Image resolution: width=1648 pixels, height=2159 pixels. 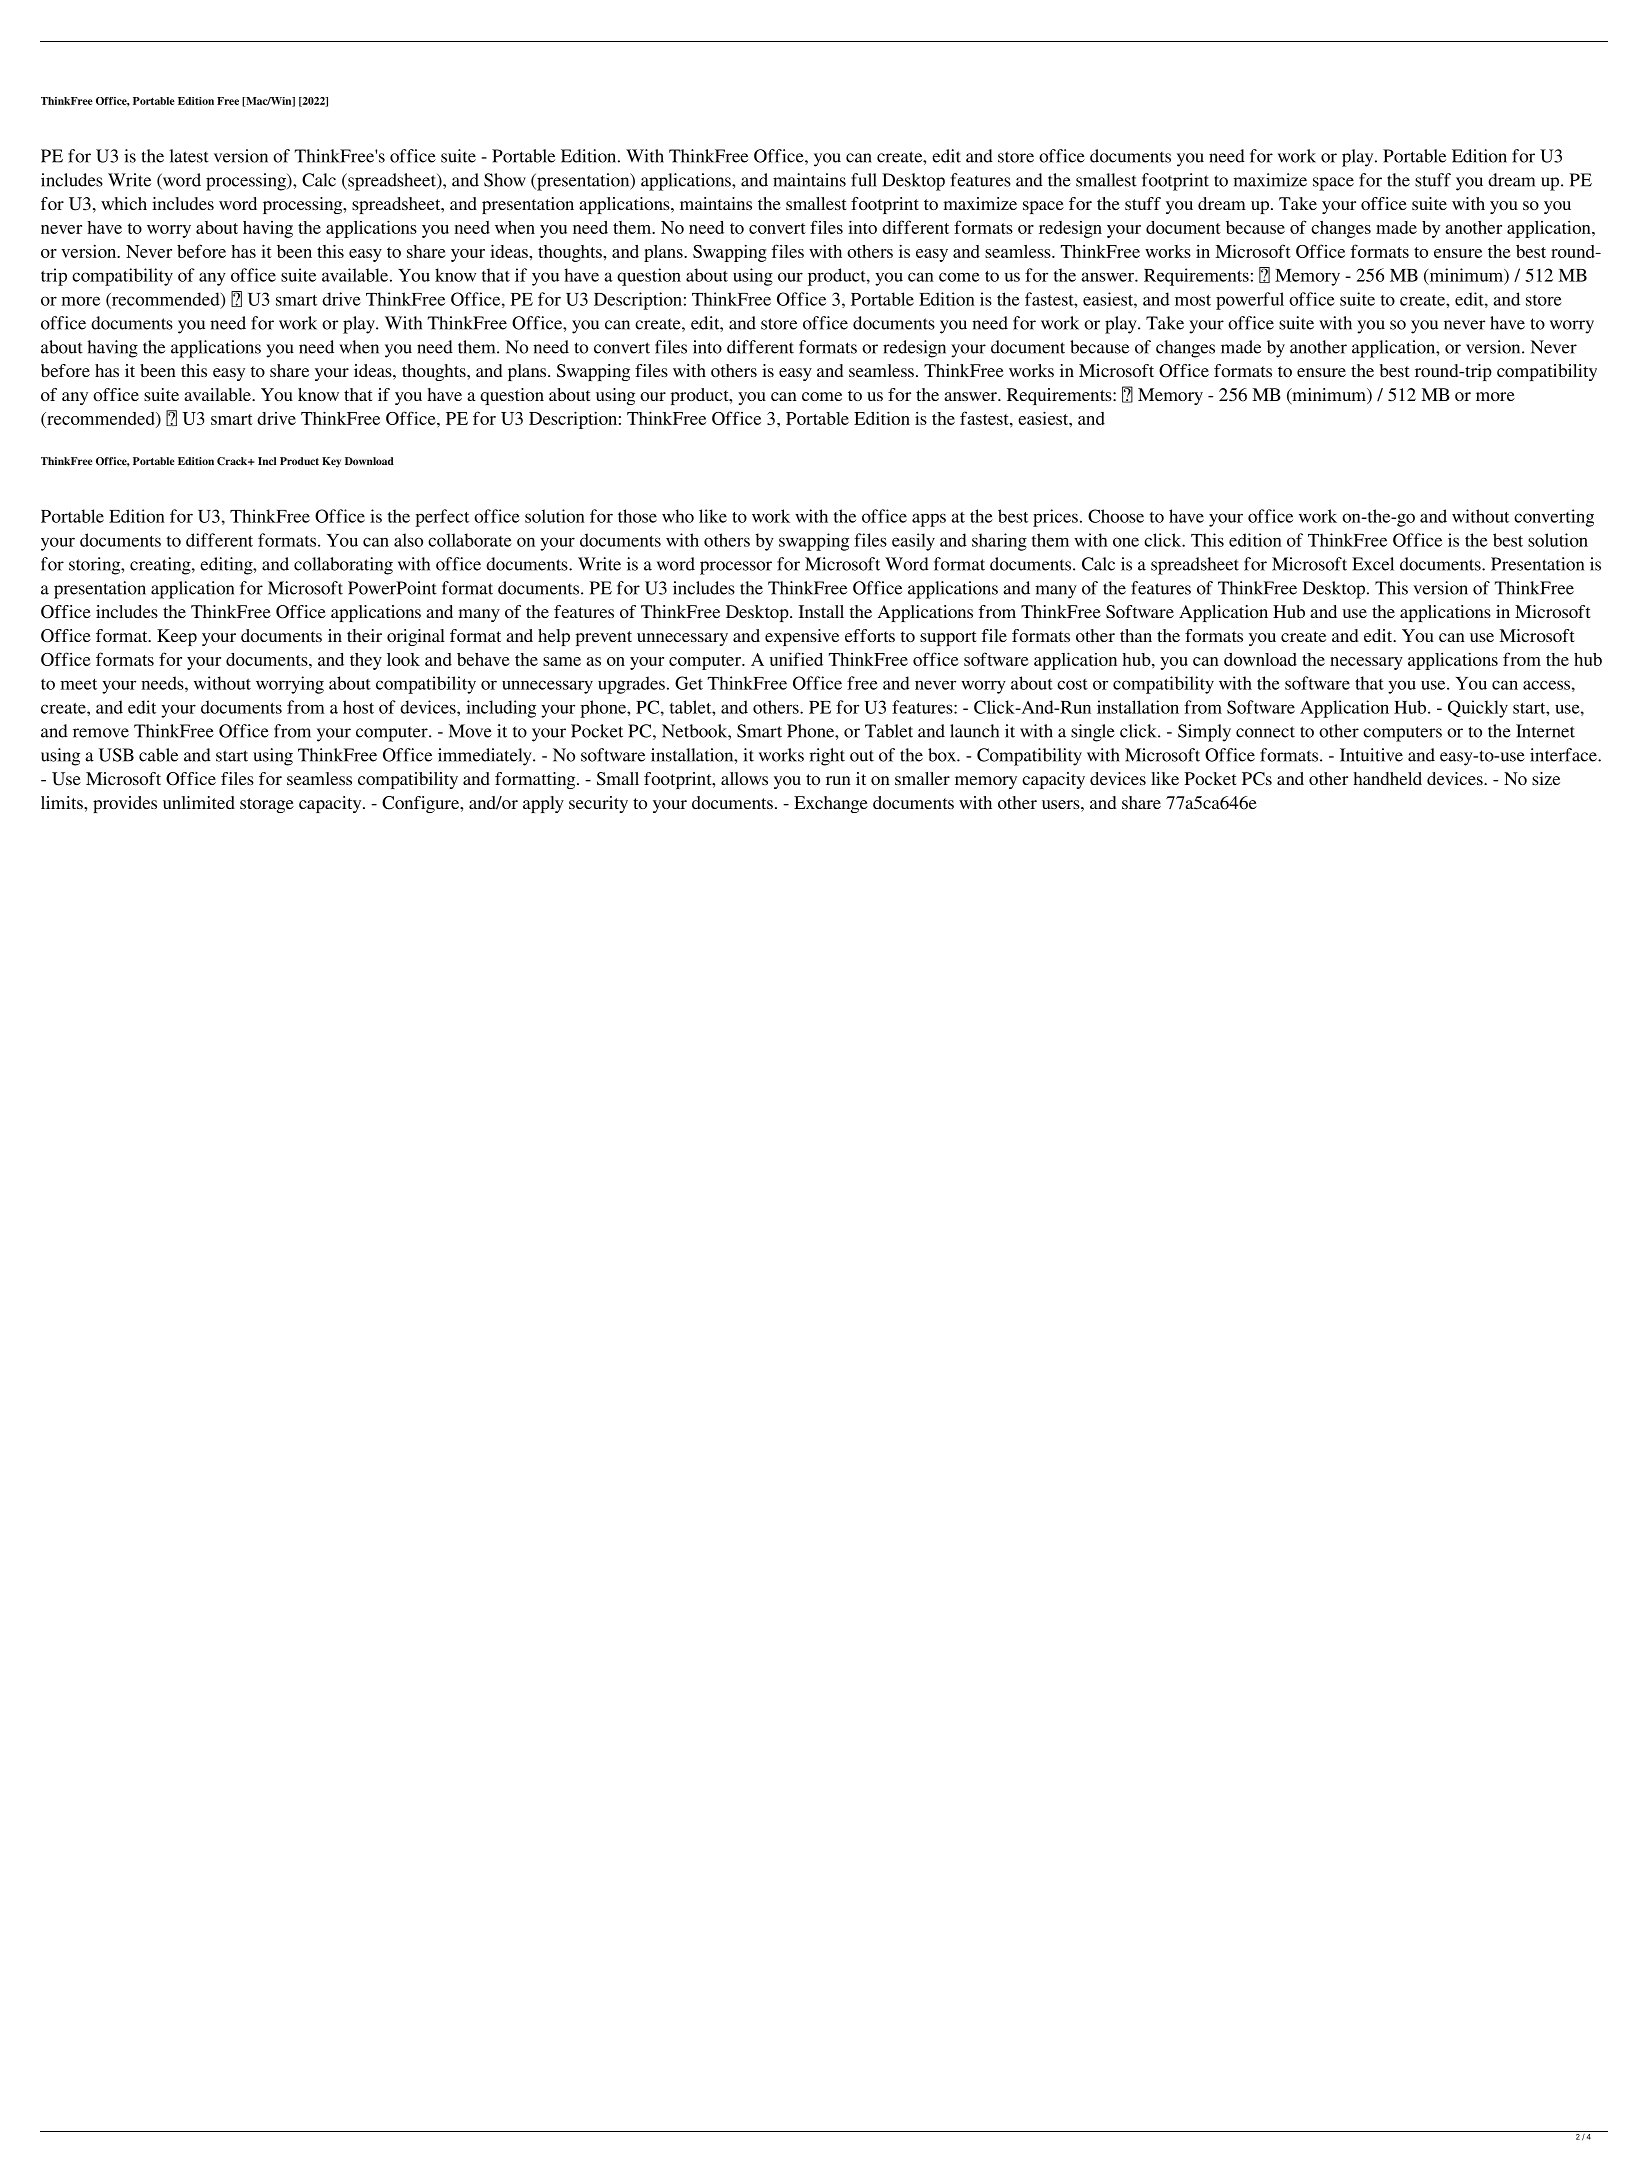 What do you see at coordinates (1373, 564) in the screenshot?
I see `Excel` at bounding box center [1373, 564].
